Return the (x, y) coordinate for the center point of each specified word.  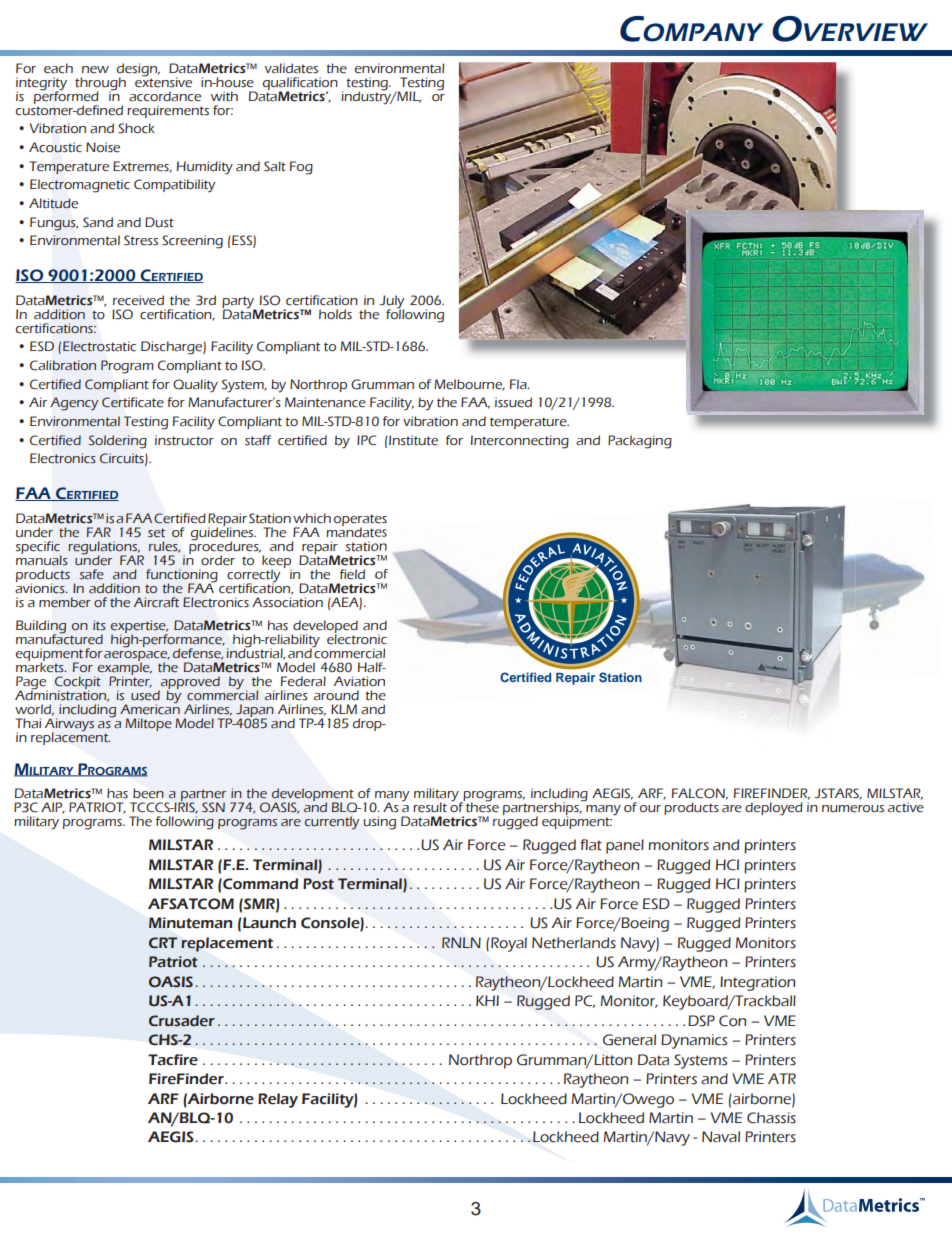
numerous (853, 809)
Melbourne (469, 385)
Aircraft (156, 602)
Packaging (640, 442)
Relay (278, 1100)
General (629, 1040)
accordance (165, 96)
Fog (301, 168)
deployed (774, 809)
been (148, 793)
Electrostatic (99, 346)
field (352, 574)
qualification (300, 84)
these (481, 806)
